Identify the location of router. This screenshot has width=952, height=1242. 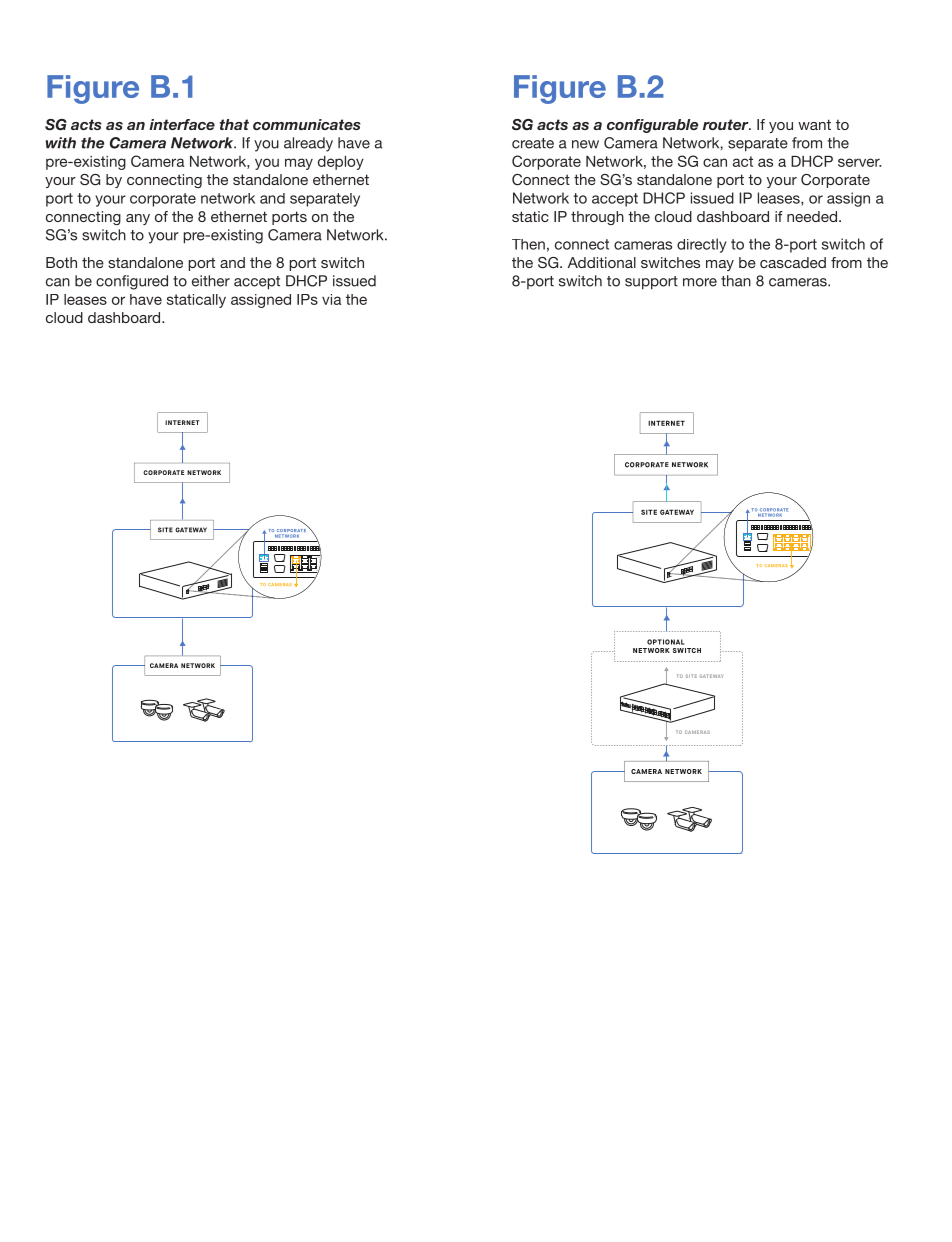
(727, 124).
